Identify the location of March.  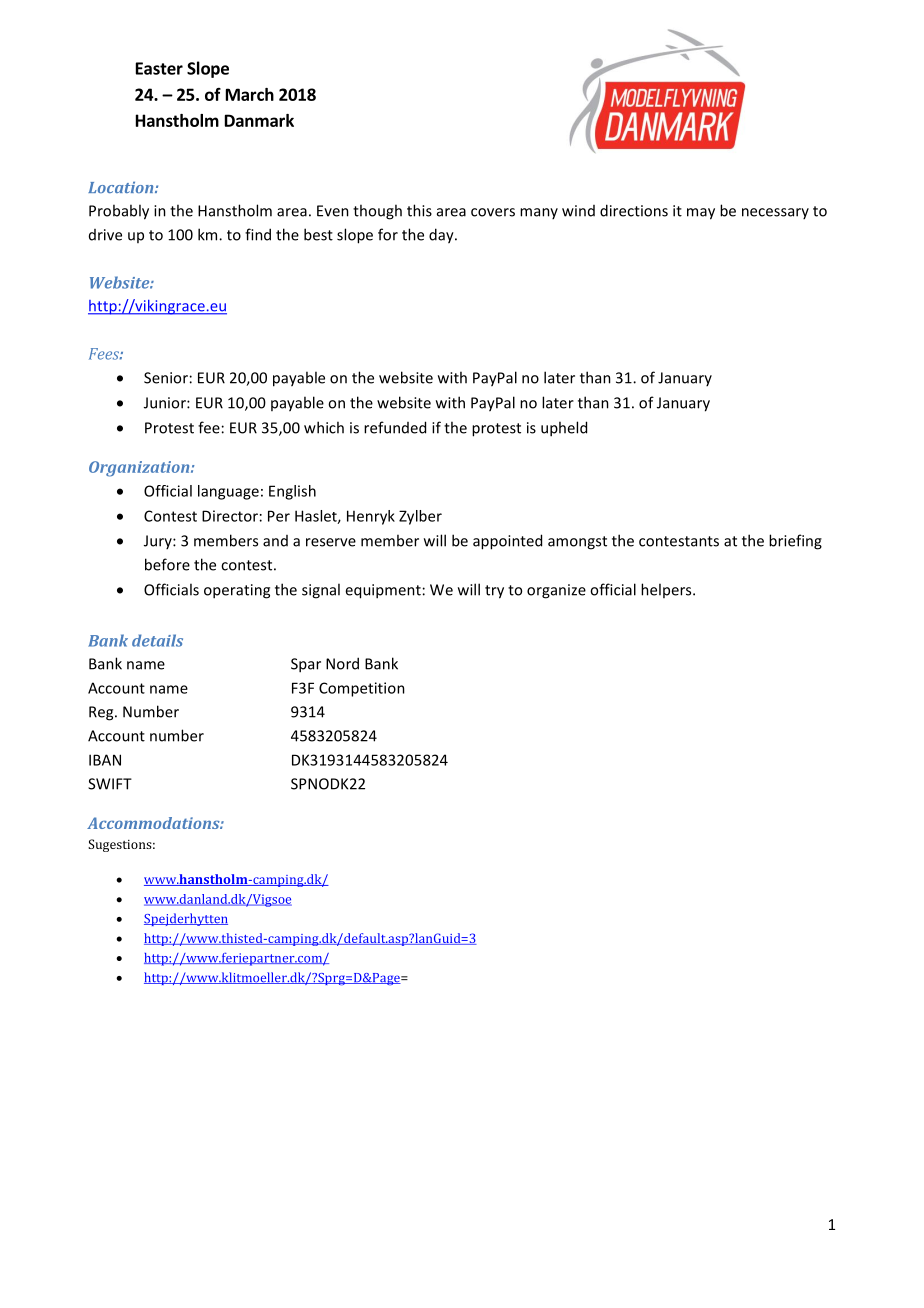
(250, 94).
